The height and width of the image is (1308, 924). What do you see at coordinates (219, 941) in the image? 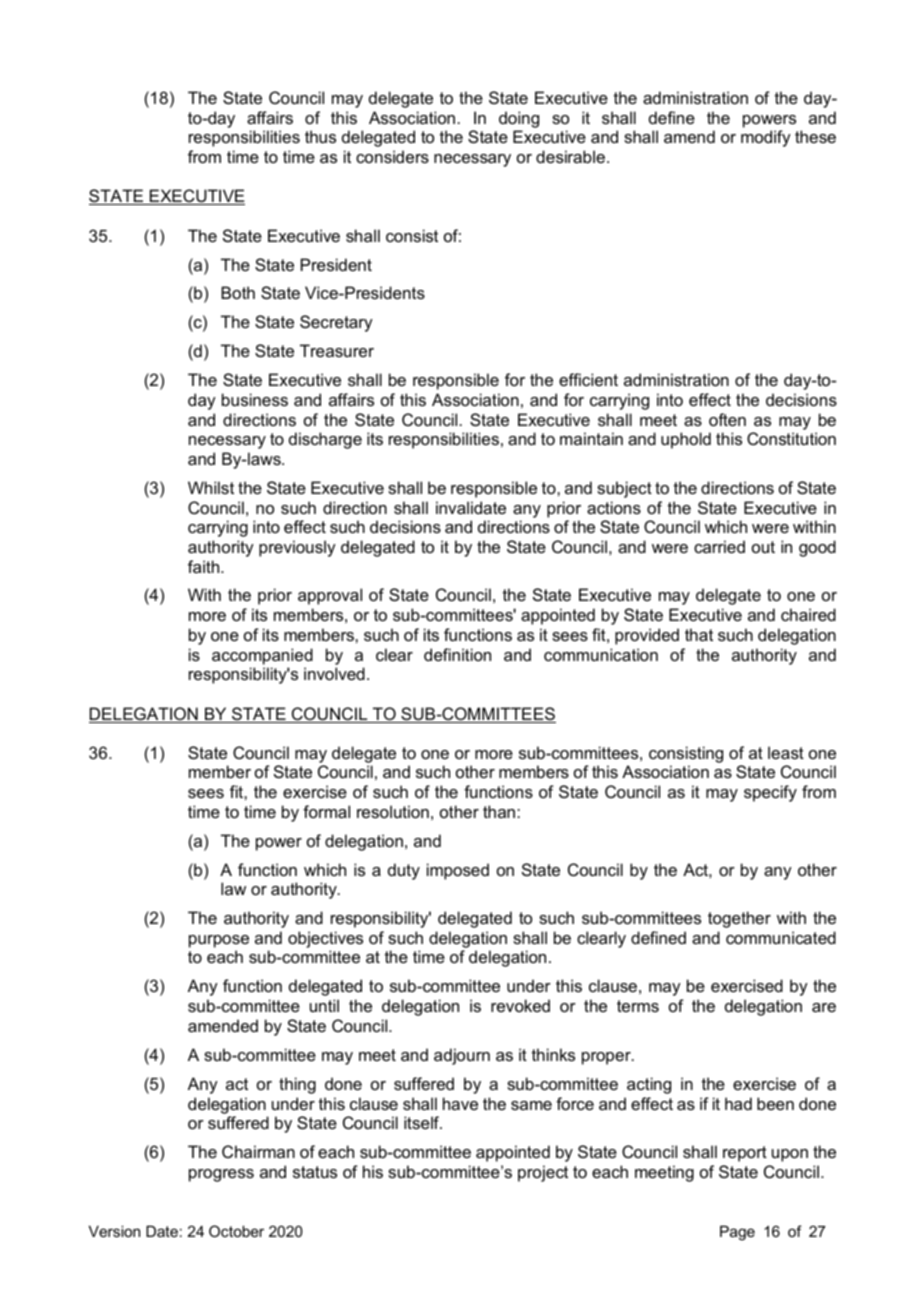
I see `purpose` at bounding box center [219, 941].
